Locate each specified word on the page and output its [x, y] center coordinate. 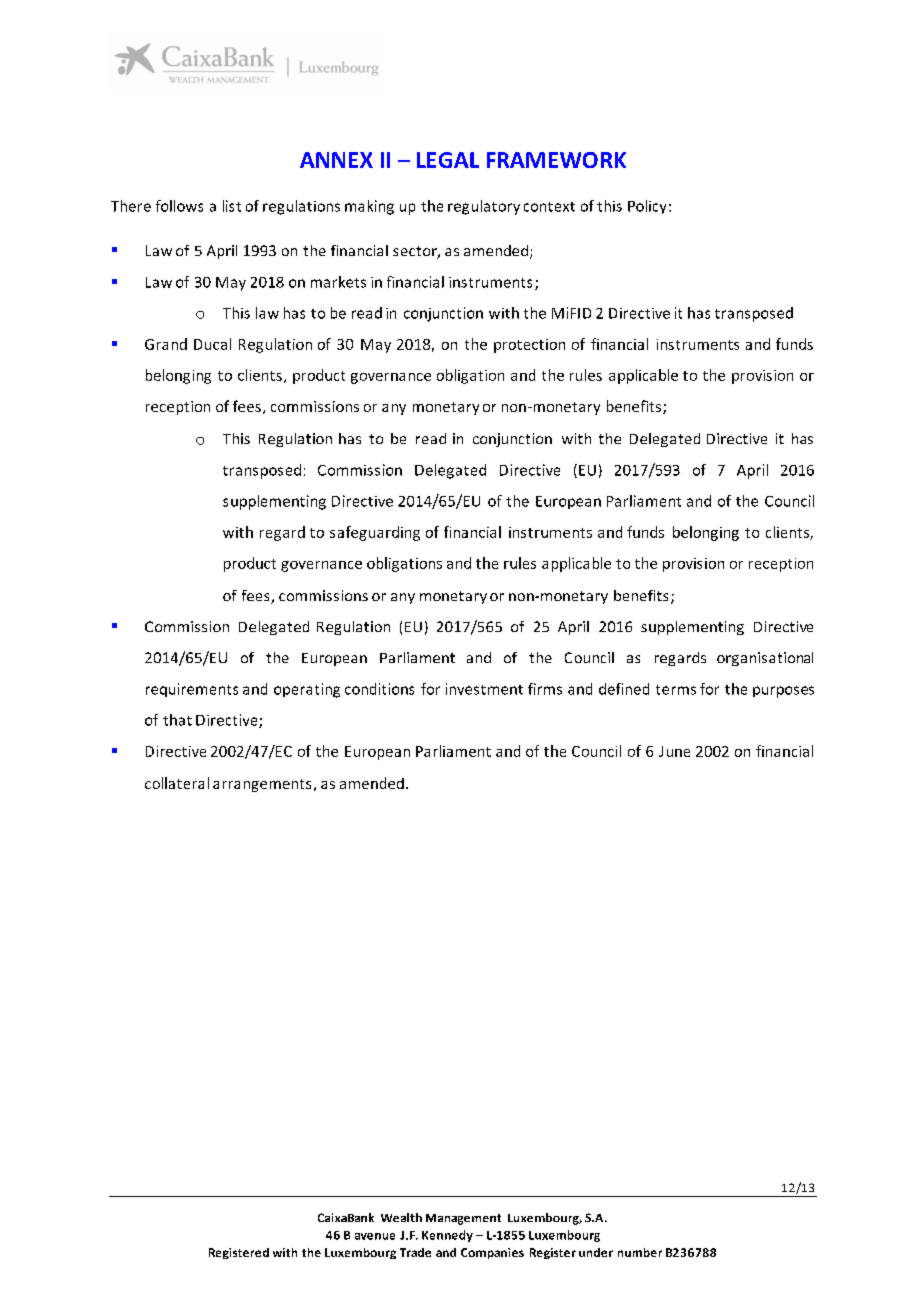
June [674, 751]
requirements [192, 690]
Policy [647, 207]
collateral [177, 783]
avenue [375, 1236]
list [232, 206]
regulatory [484, 207]
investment [484, 689]
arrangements [262, 785]
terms [676, 690]
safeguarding [375, 533]
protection [529, 346]
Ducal [212, 344]
